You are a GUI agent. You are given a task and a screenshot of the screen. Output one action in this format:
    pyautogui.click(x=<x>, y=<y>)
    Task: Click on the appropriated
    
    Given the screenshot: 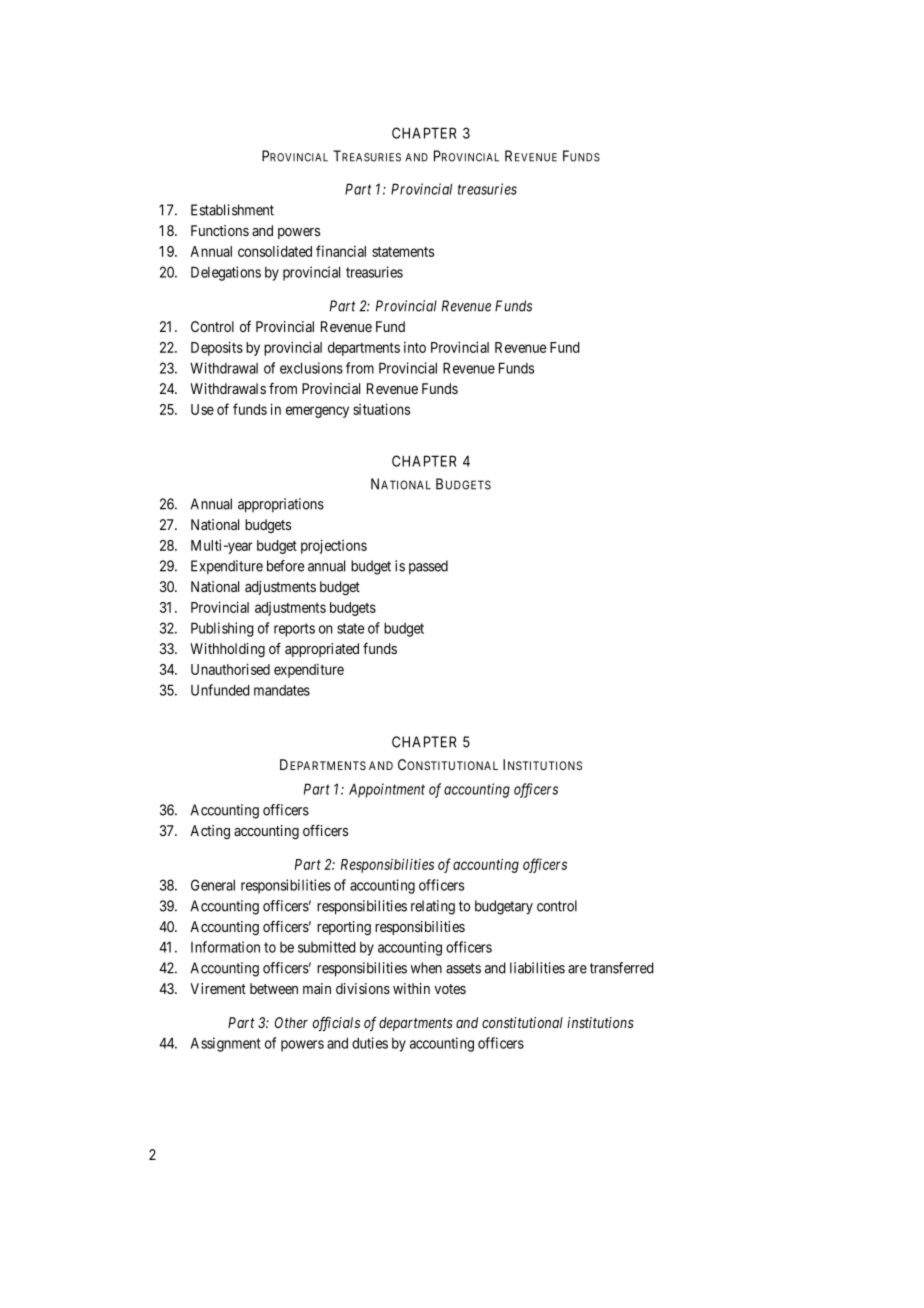 What is the action you would take?
    pyautogui.click(x=322, y=650)
